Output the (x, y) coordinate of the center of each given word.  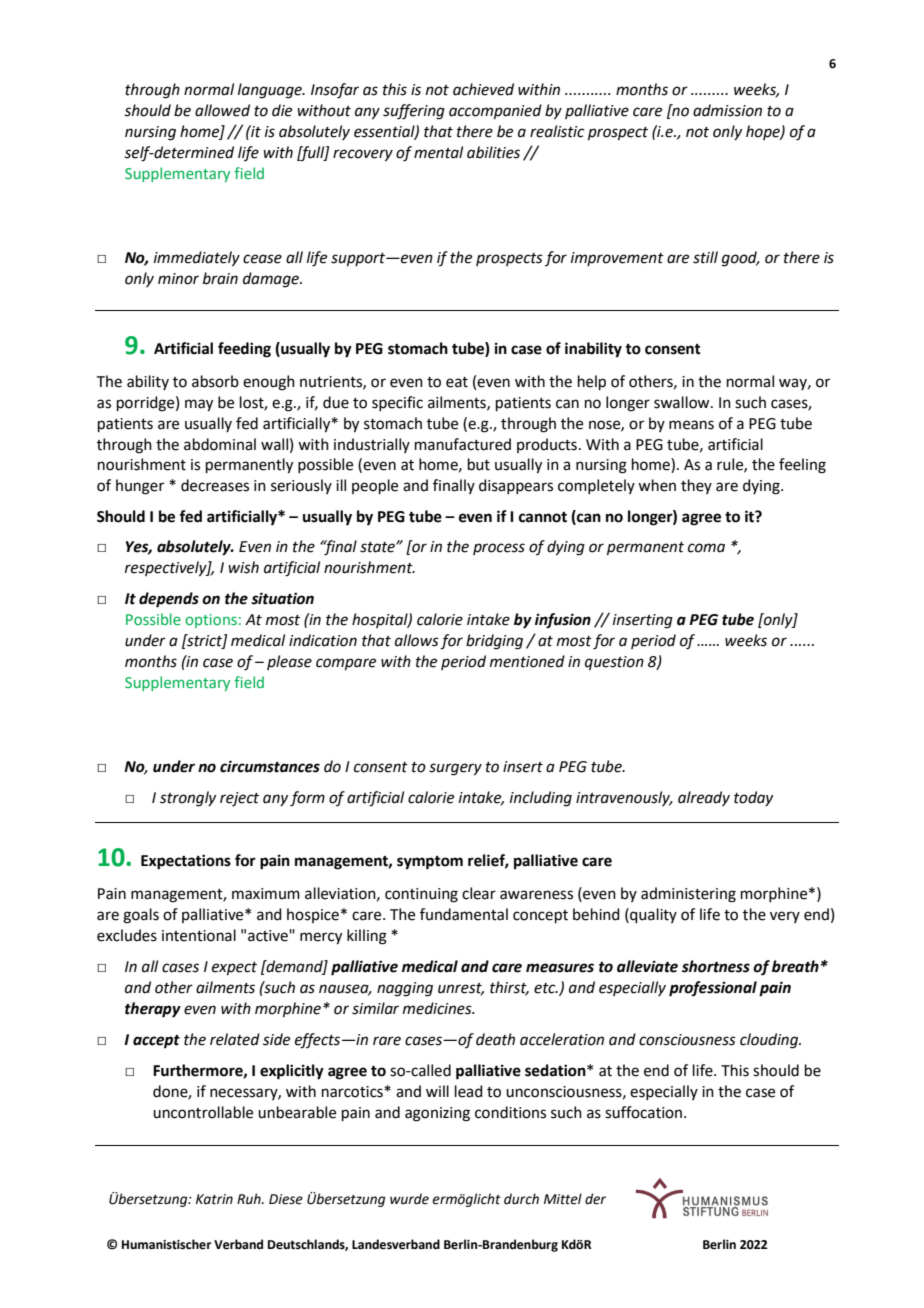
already (704, 798)
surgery (455, 769)
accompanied (495, 111)
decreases (215, 485)
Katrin (214, 1199)
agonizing (437, 1114)
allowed (222, 110)
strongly (188, 799)
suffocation (645, 1112)
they (696, 486)
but (479, 464)
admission (727, 110)
